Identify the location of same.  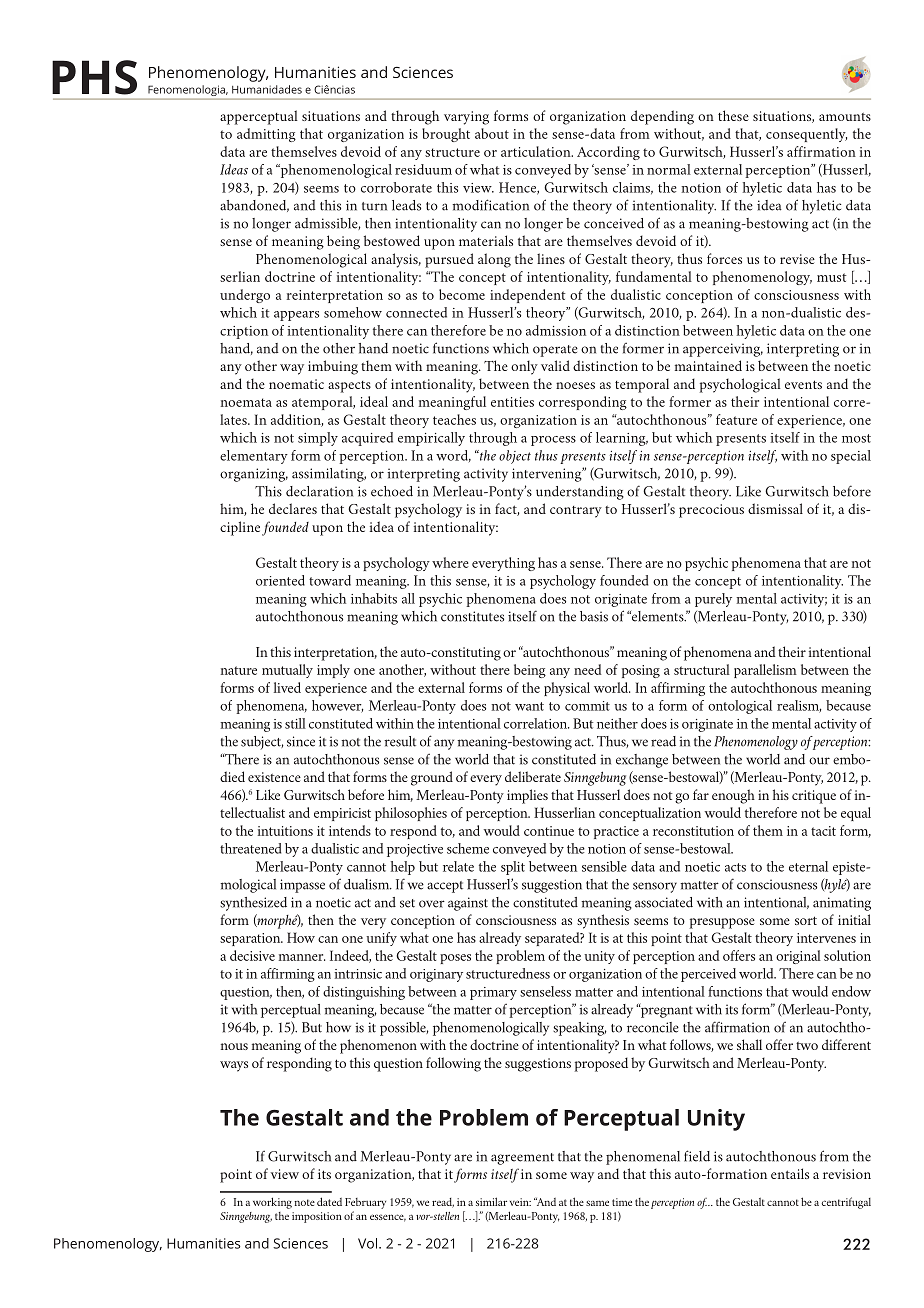
(597, 1203).
